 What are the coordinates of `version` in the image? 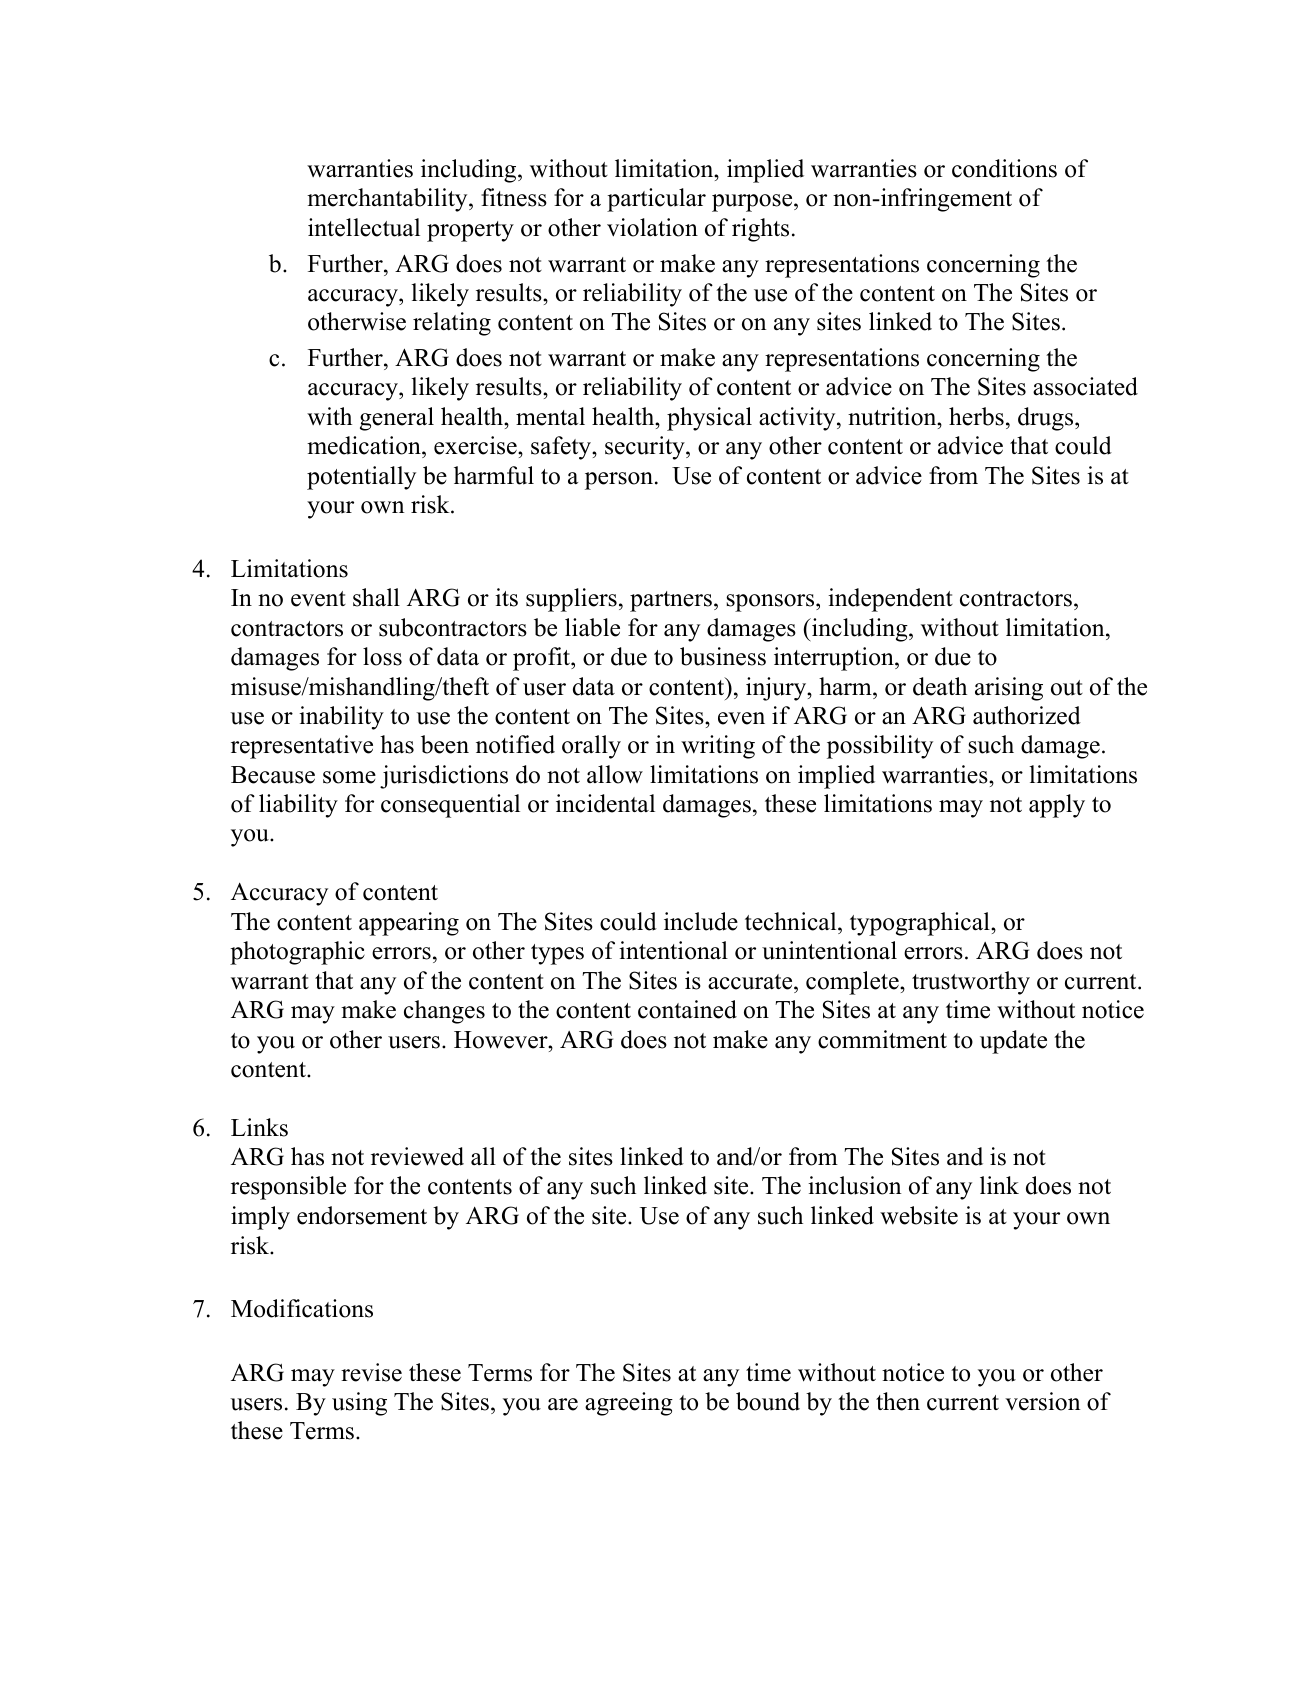 It's located at (1043, 1401).
